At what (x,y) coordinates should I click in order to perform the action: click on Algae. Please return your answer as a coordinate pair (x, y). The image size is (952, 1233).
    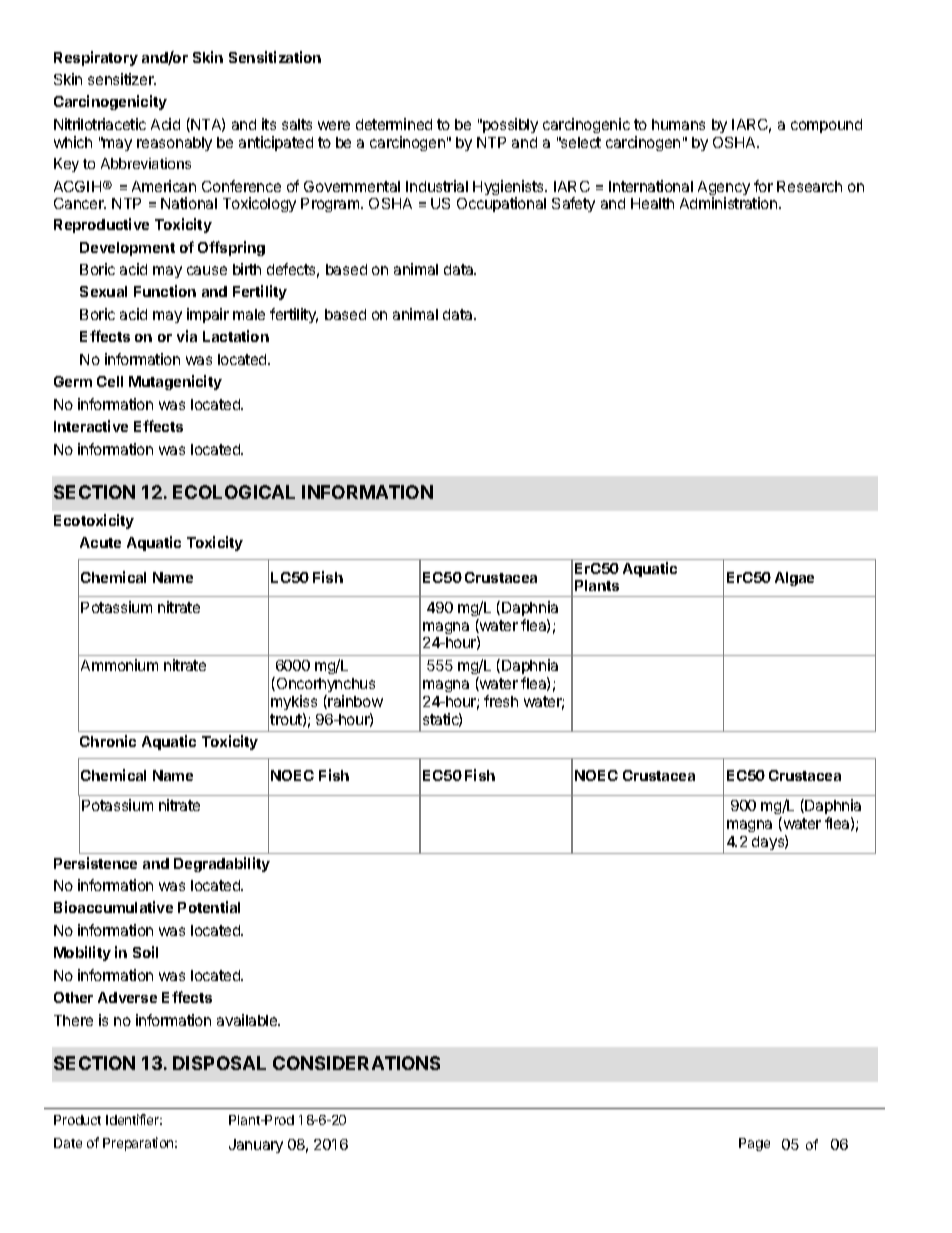
    Looking at the image, I should click on (794, 579).
